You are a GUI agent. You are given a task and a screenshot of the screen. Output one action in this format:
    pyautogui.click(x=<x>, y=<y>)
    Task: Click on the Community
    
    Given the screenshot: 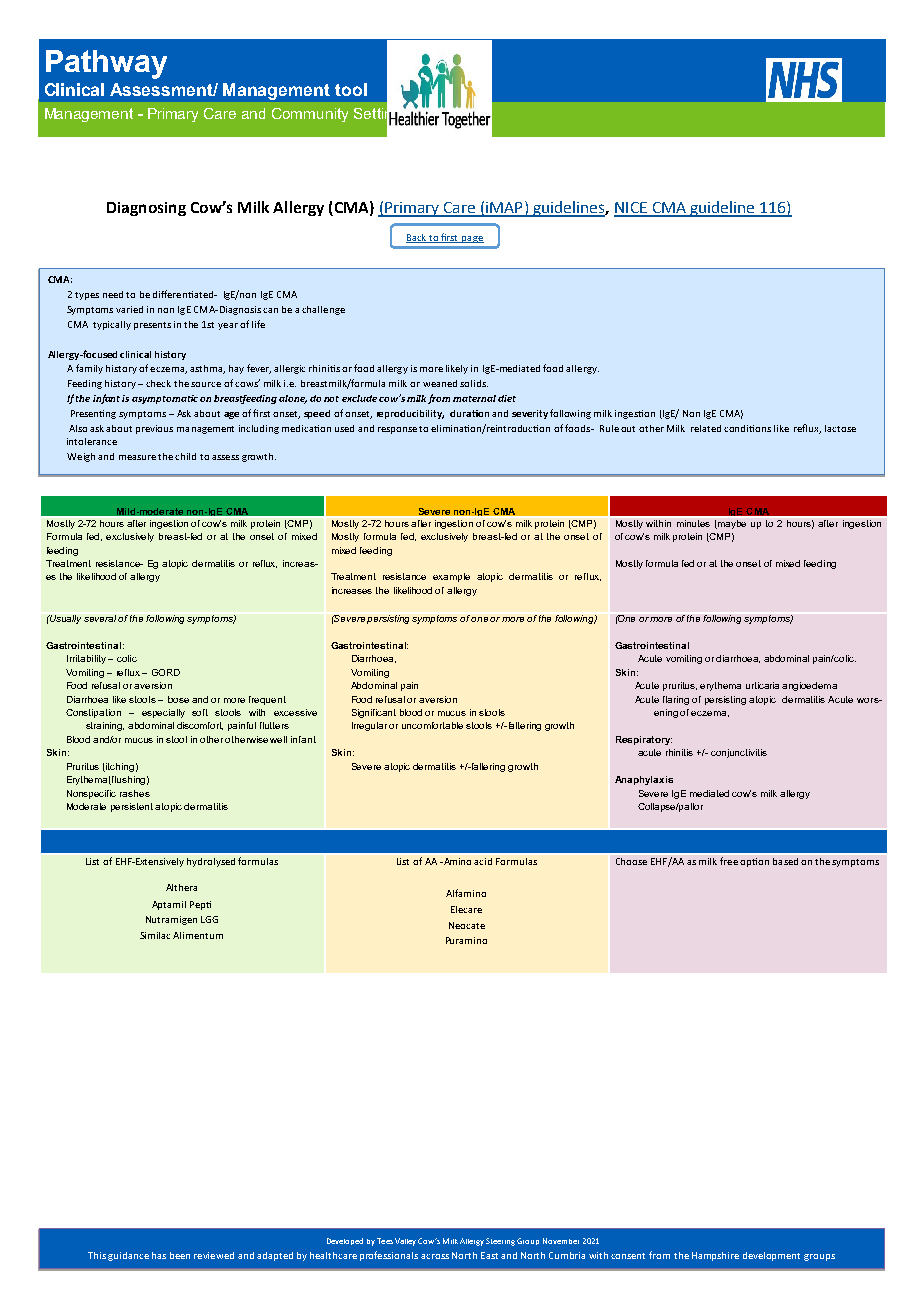 What is the action you would take?
    pyautogui.click(x=310, y=115)
